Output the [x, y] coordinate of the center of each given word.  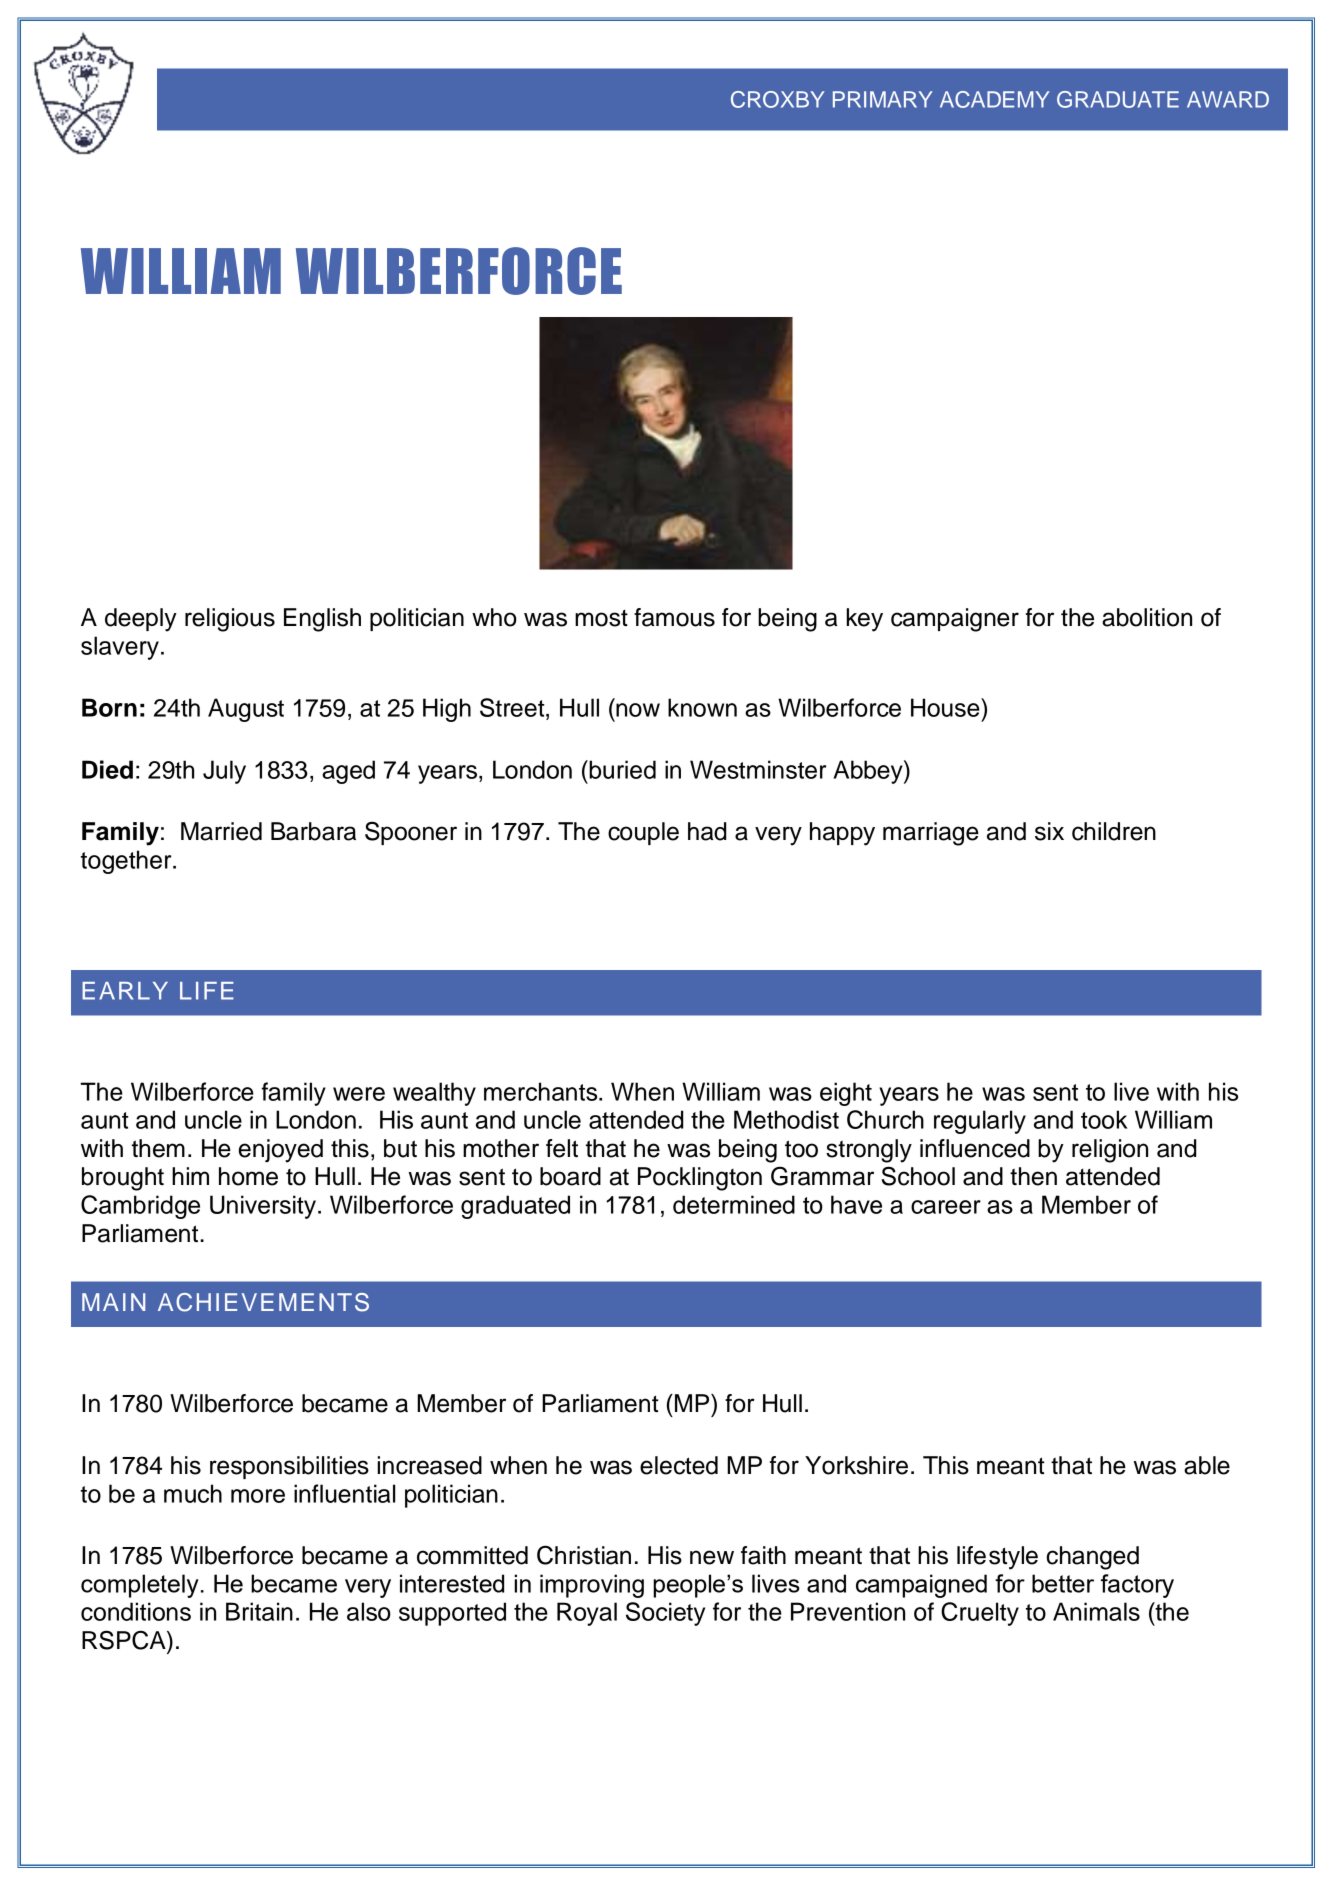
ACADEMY [995, 99]
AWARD [1228, 99]
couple [643, 833]
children [1114, 831]
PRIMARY [883, 99]
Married [221, 831]
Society [665, 1614]
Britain [259, 1611]
